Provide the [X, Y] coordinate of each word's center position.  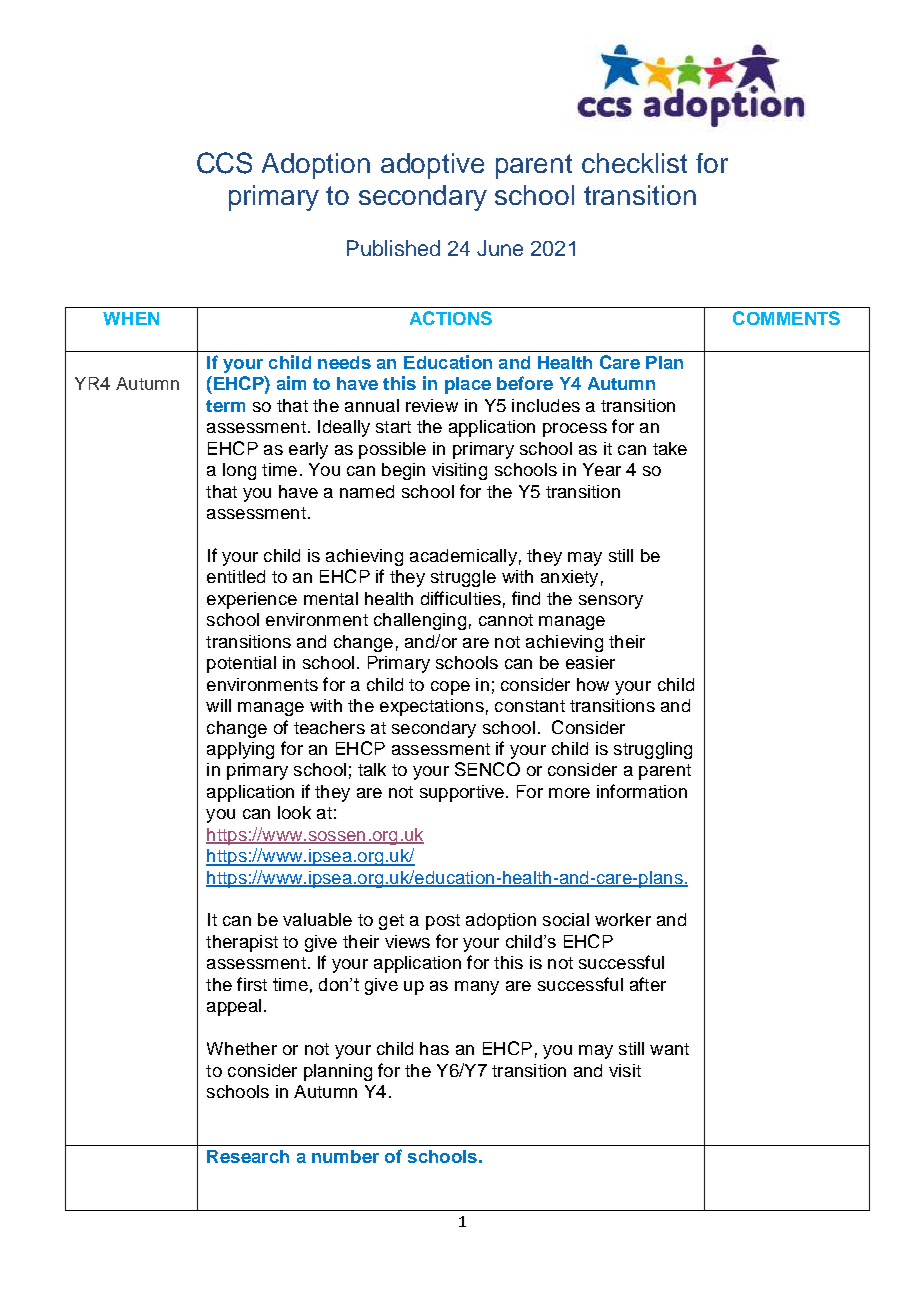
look [294, 812]
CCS [224, 163]
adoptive [432, 166]
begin [403, 471]
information [642, 791]
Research [248, 1156]
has [434, 1048]
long [239, 471]
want [669, 1049]
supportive [462, 793]
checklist [634, 163]
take [670, 448]
